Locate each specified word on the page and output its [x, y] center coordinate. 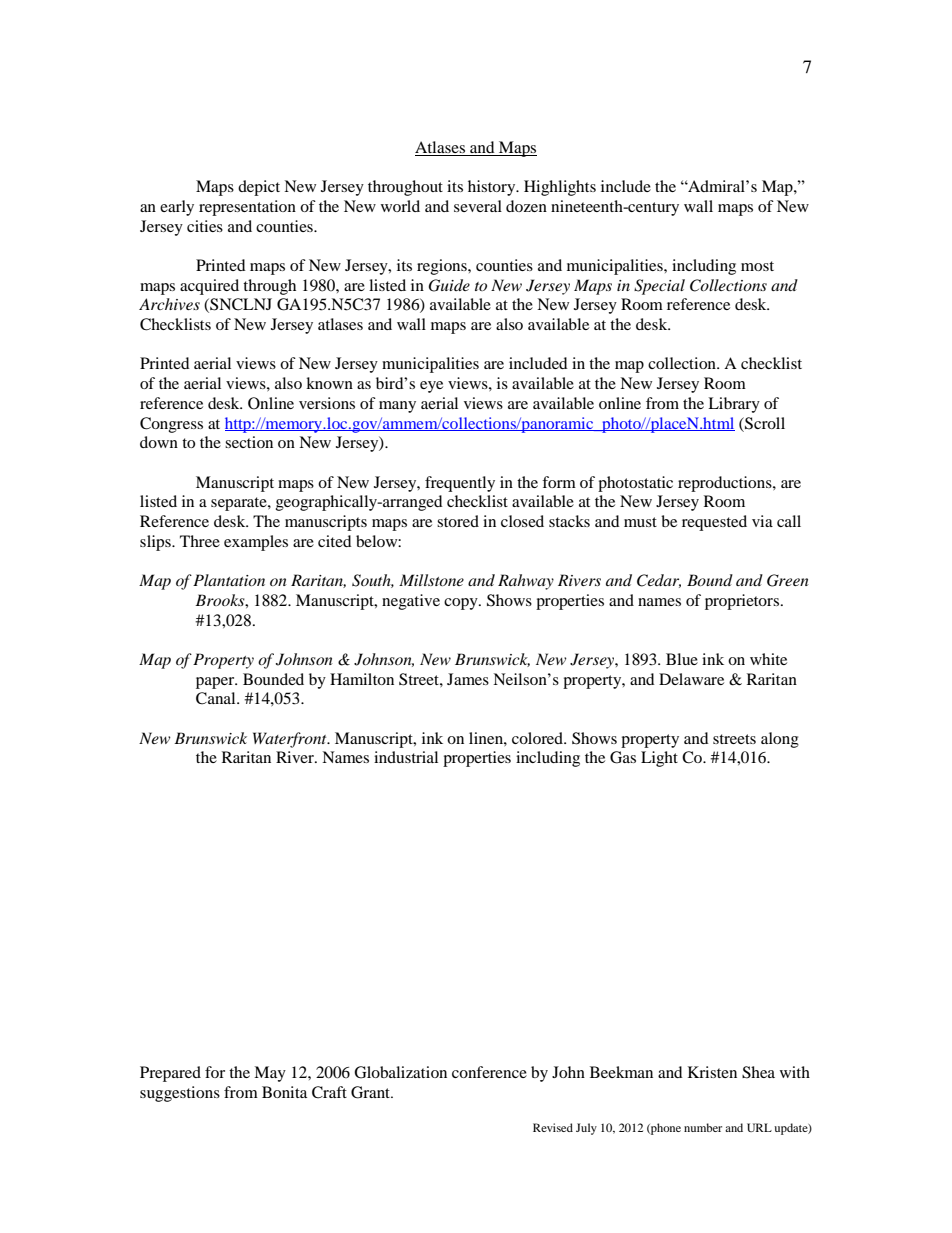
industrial [406, 757]
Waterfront [291, 740]
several [478, 206]
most [757, 266]
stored [458, 521]
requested [714, 523]
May [270, 1074]
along [780, 740]
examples [256, 543]
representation [247, 208]
